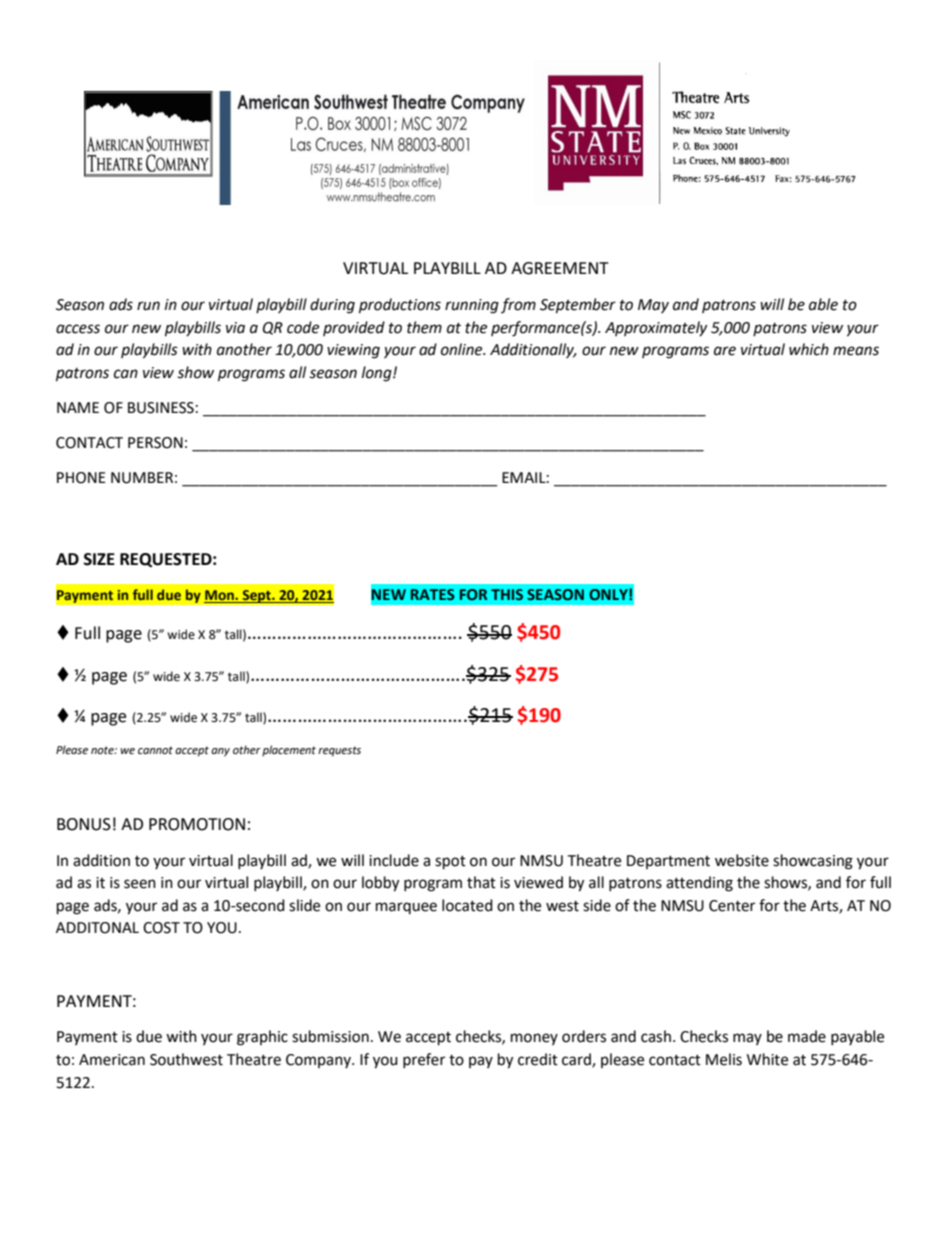  I want to click on PERSON, so click(155, 443).
